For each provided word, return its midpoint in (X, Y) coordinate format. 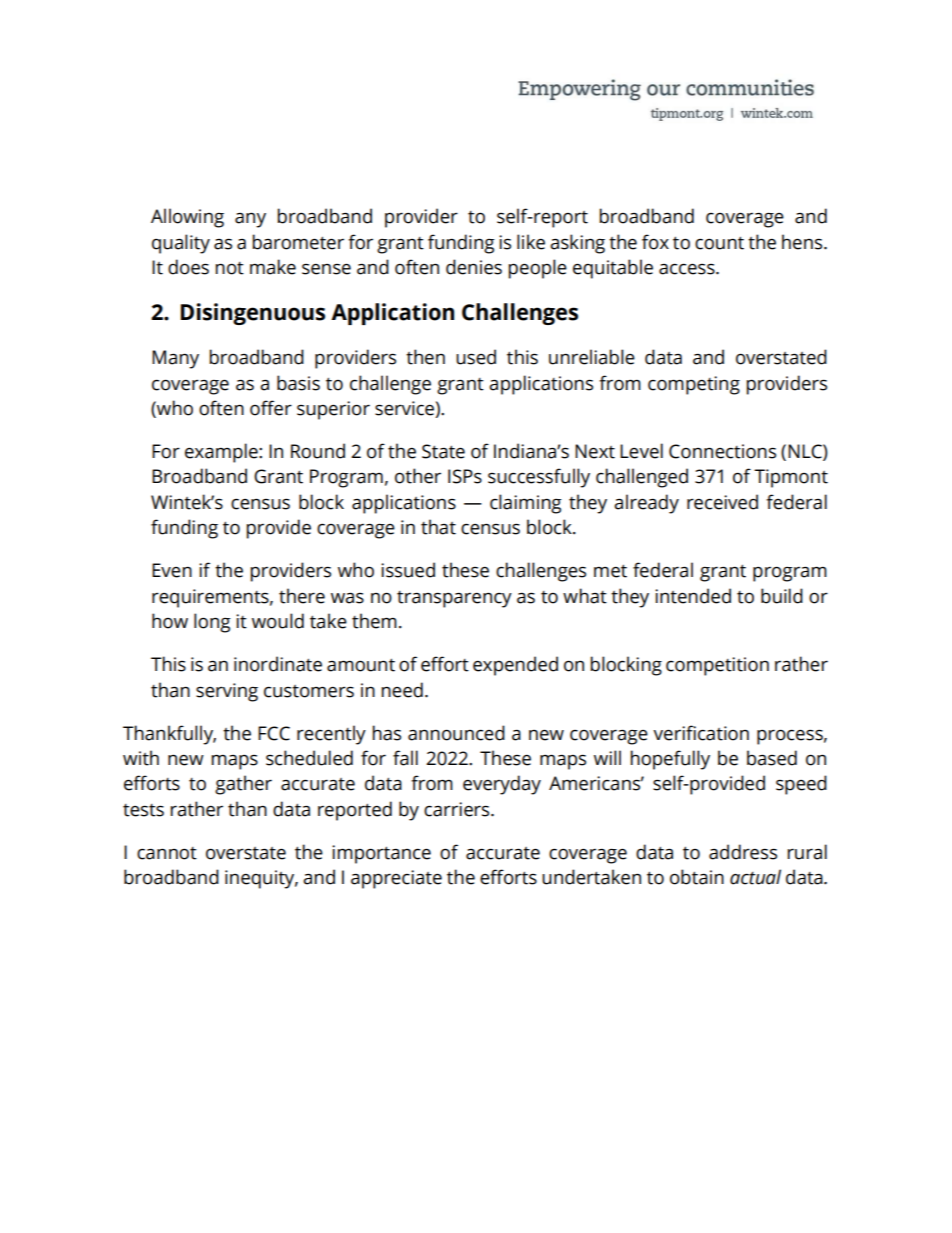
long (212, 623)
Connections (722, 451)
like (531, 242)
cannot (167, 853)
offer (271, 408)
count (719, 243)
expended (515, 666)
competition (717, 666)
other (418, 476)
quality (181, 244)
